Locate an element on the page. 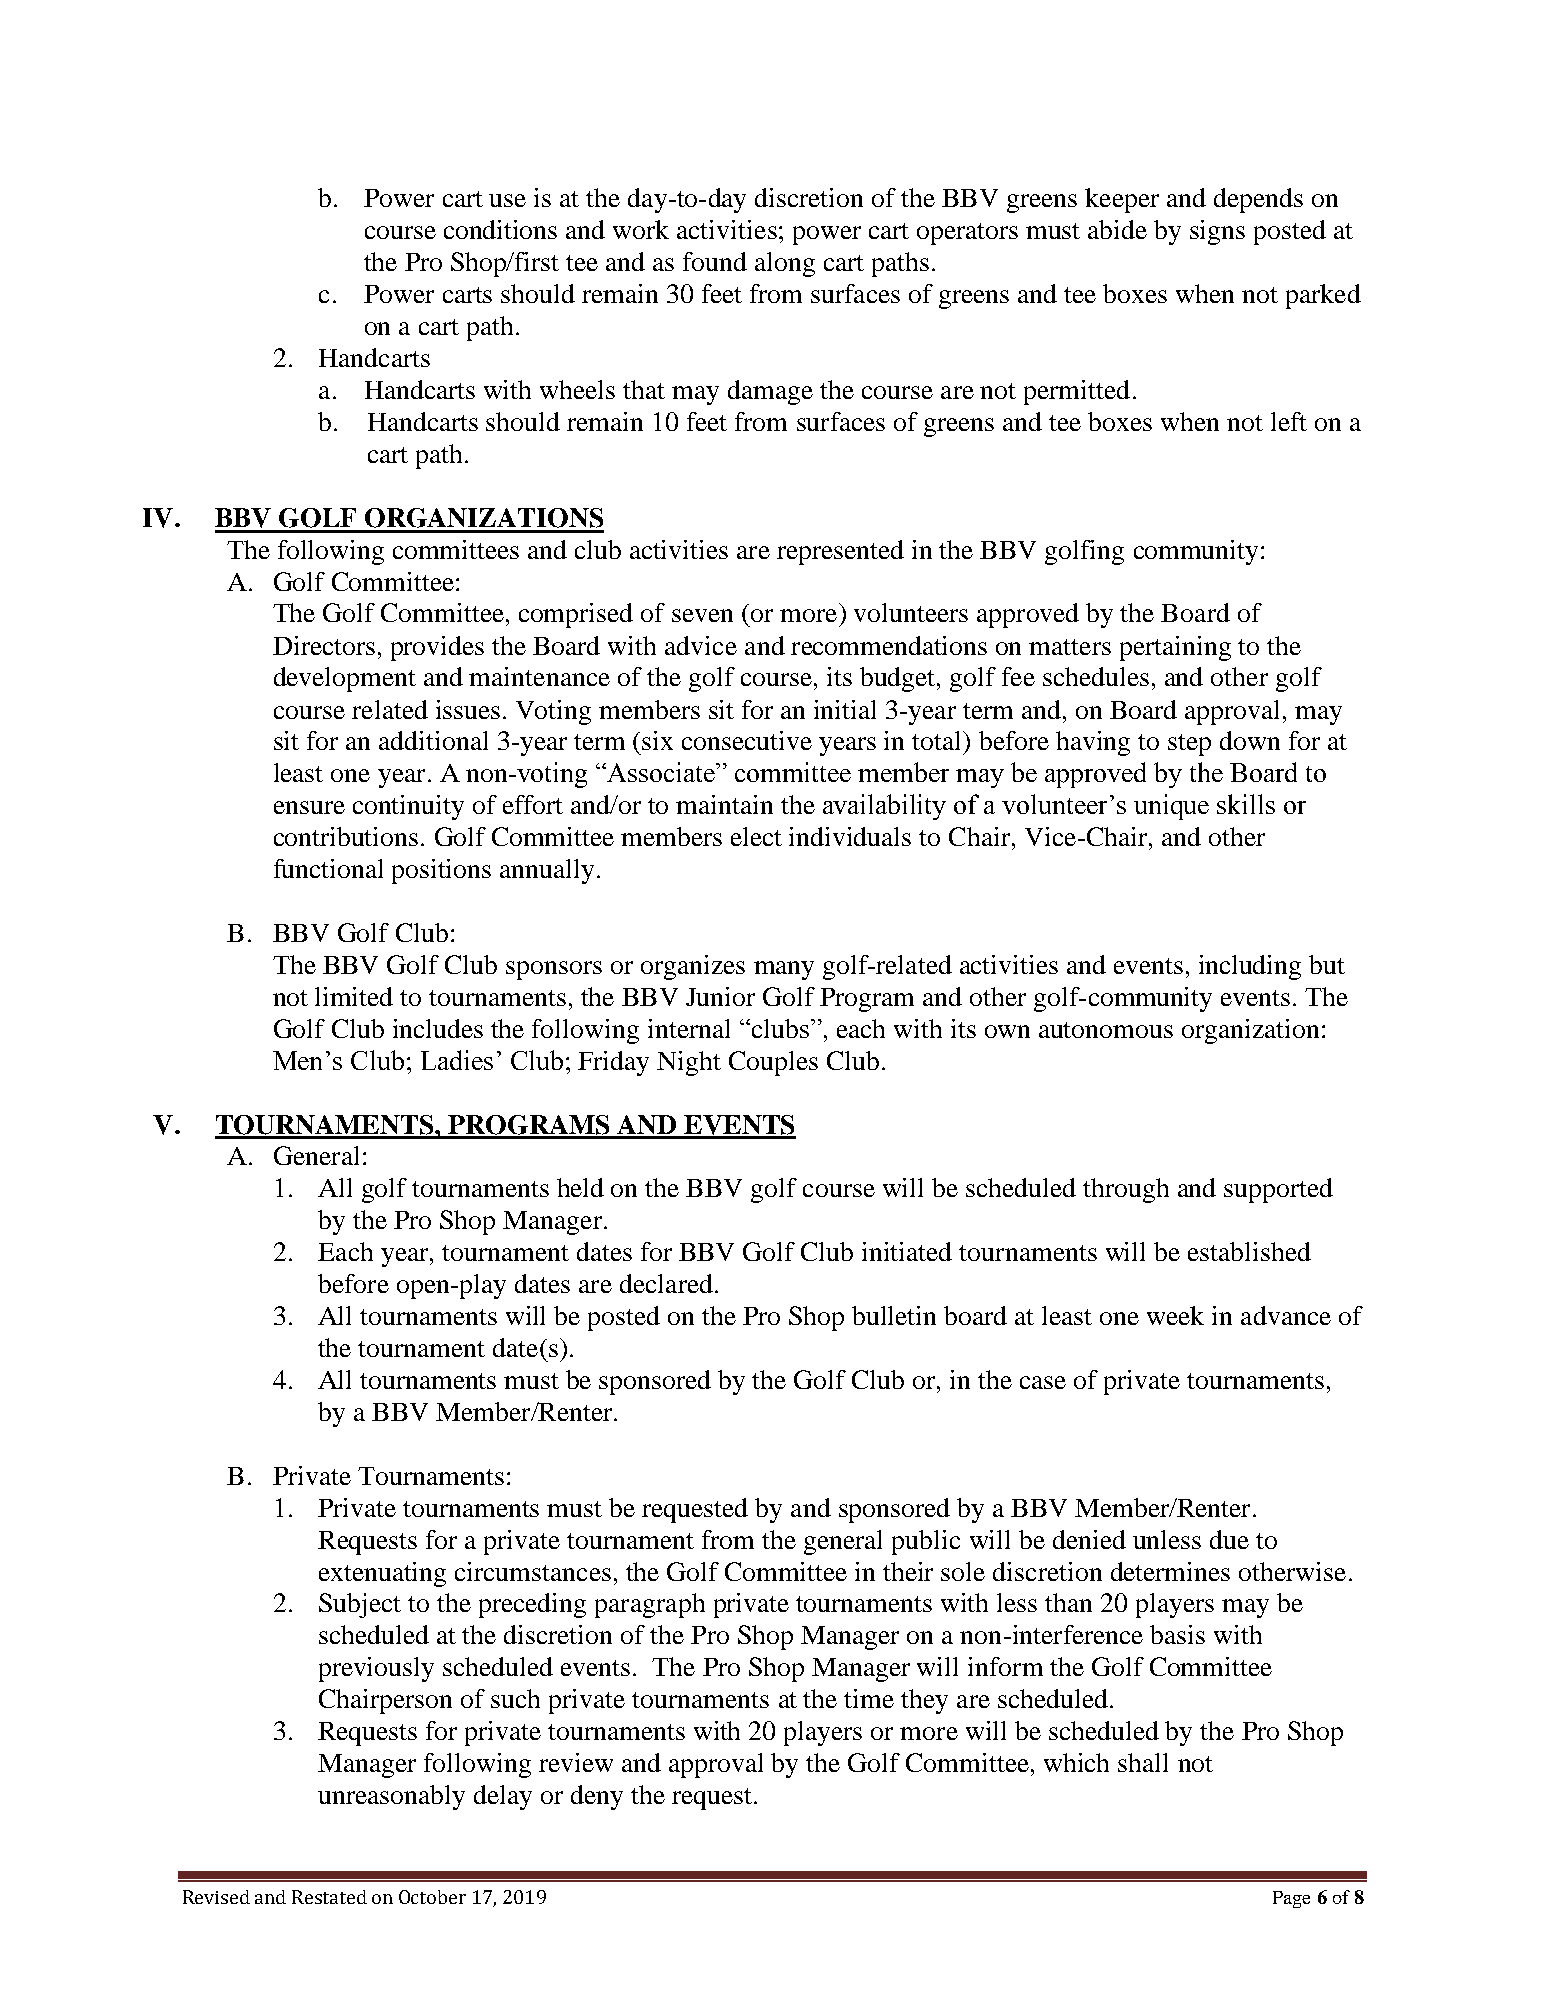 The height and width of the page is (1999, 1545). Restated is located at coordinates (329, 1897).
